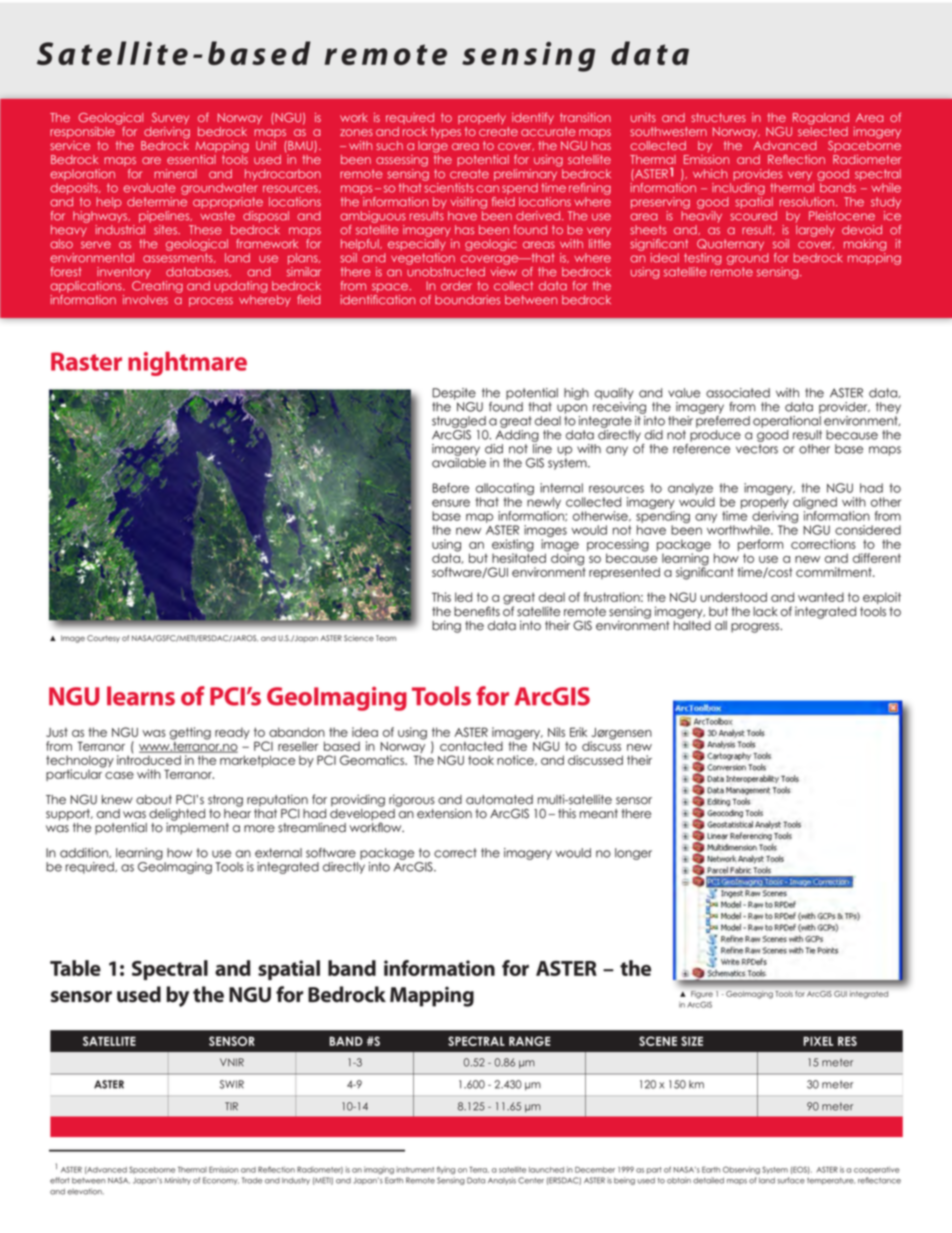 The image size is (952, 1233). Describe the element at coordinates (791, 1180) in the screenshot. I see `surface` at that location.
